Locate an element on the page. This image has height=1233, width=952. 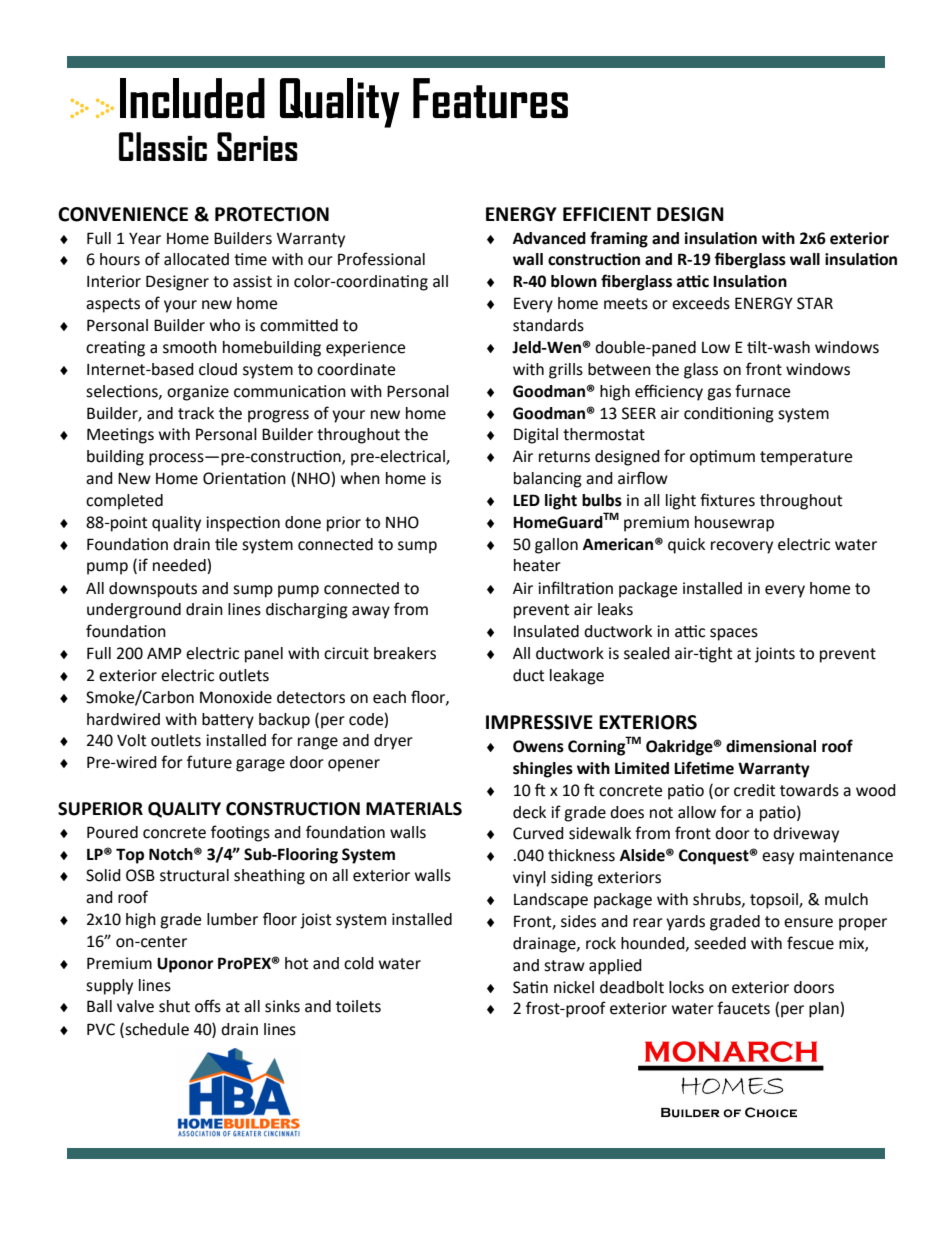
Classic is located at coordinates (163, 146).
